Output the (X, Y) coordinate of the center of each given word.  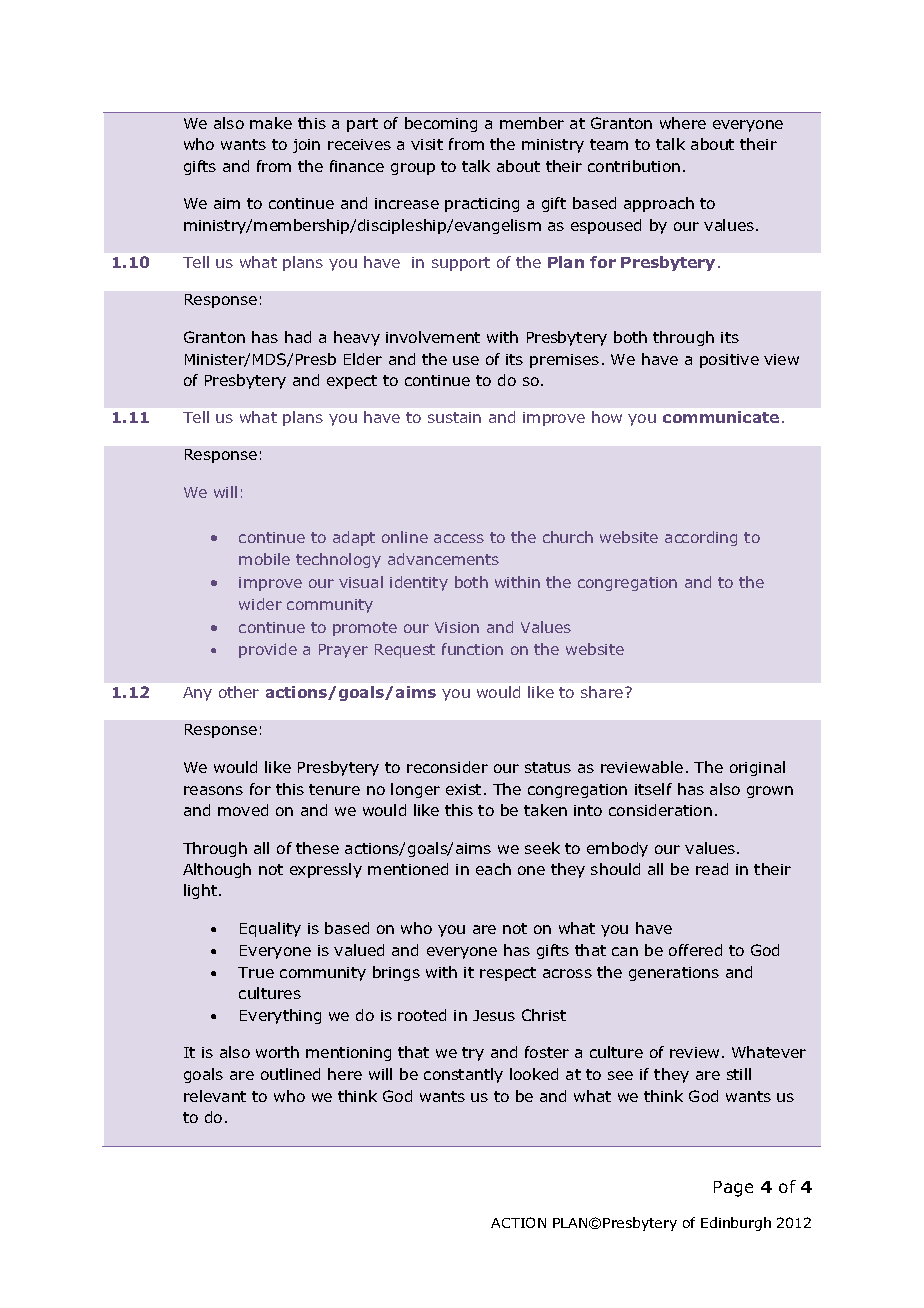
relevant (215, 1096)
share (603, 692)
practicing (482, 205)
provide (268, 650)
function (472, 649)
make (271, 123)
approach (659, 204)
